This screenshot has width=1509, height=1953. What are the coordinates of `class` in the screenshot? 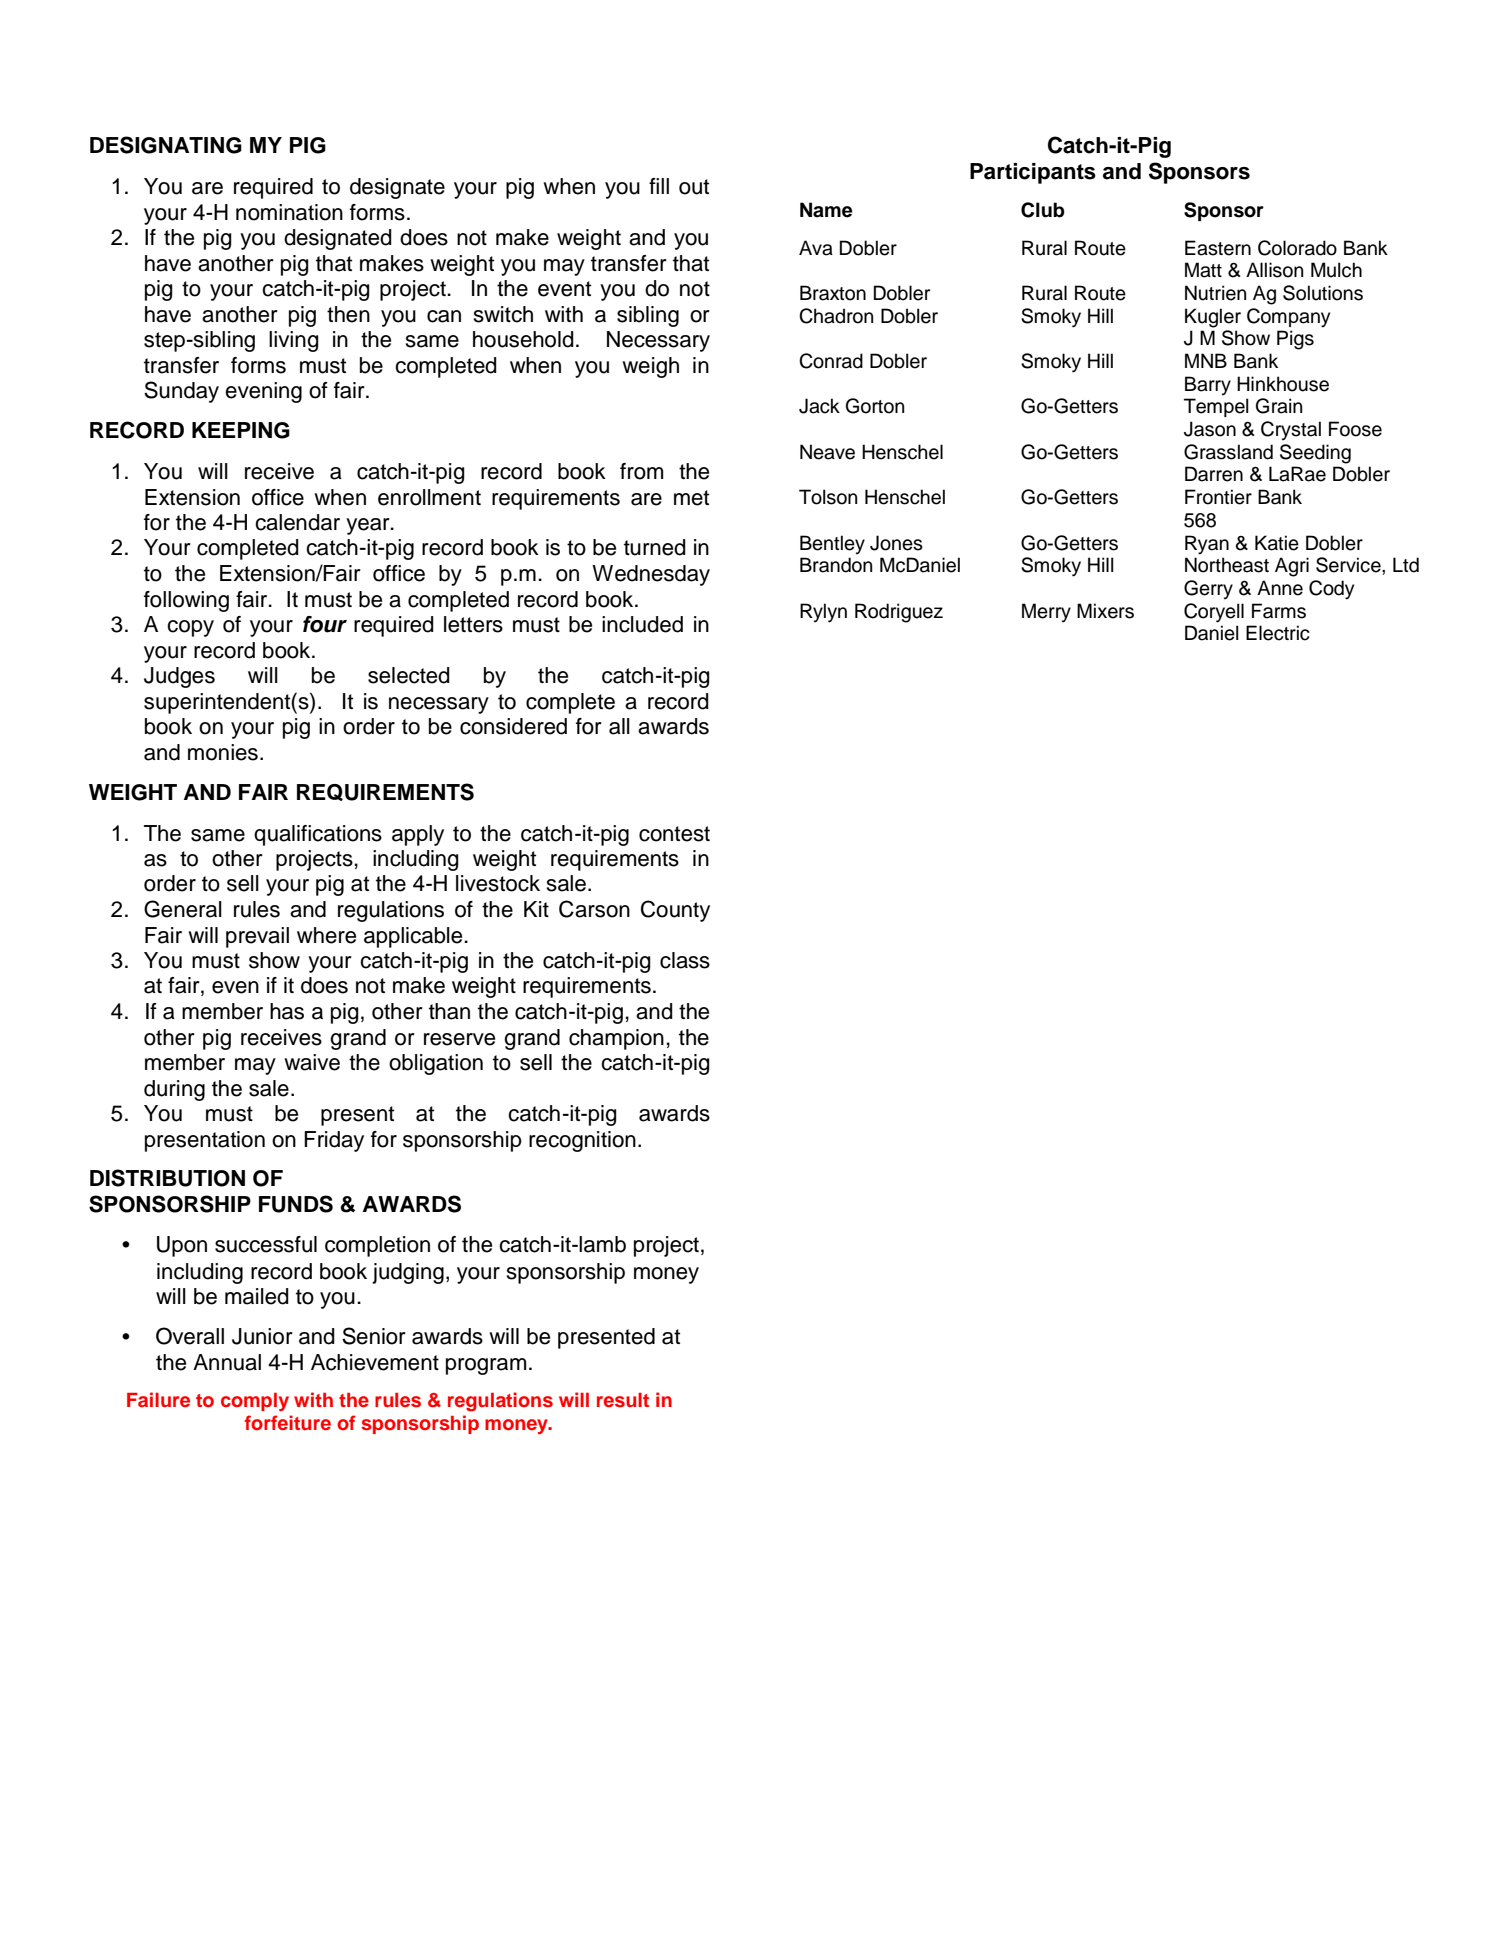 It's located at (685, 960).
